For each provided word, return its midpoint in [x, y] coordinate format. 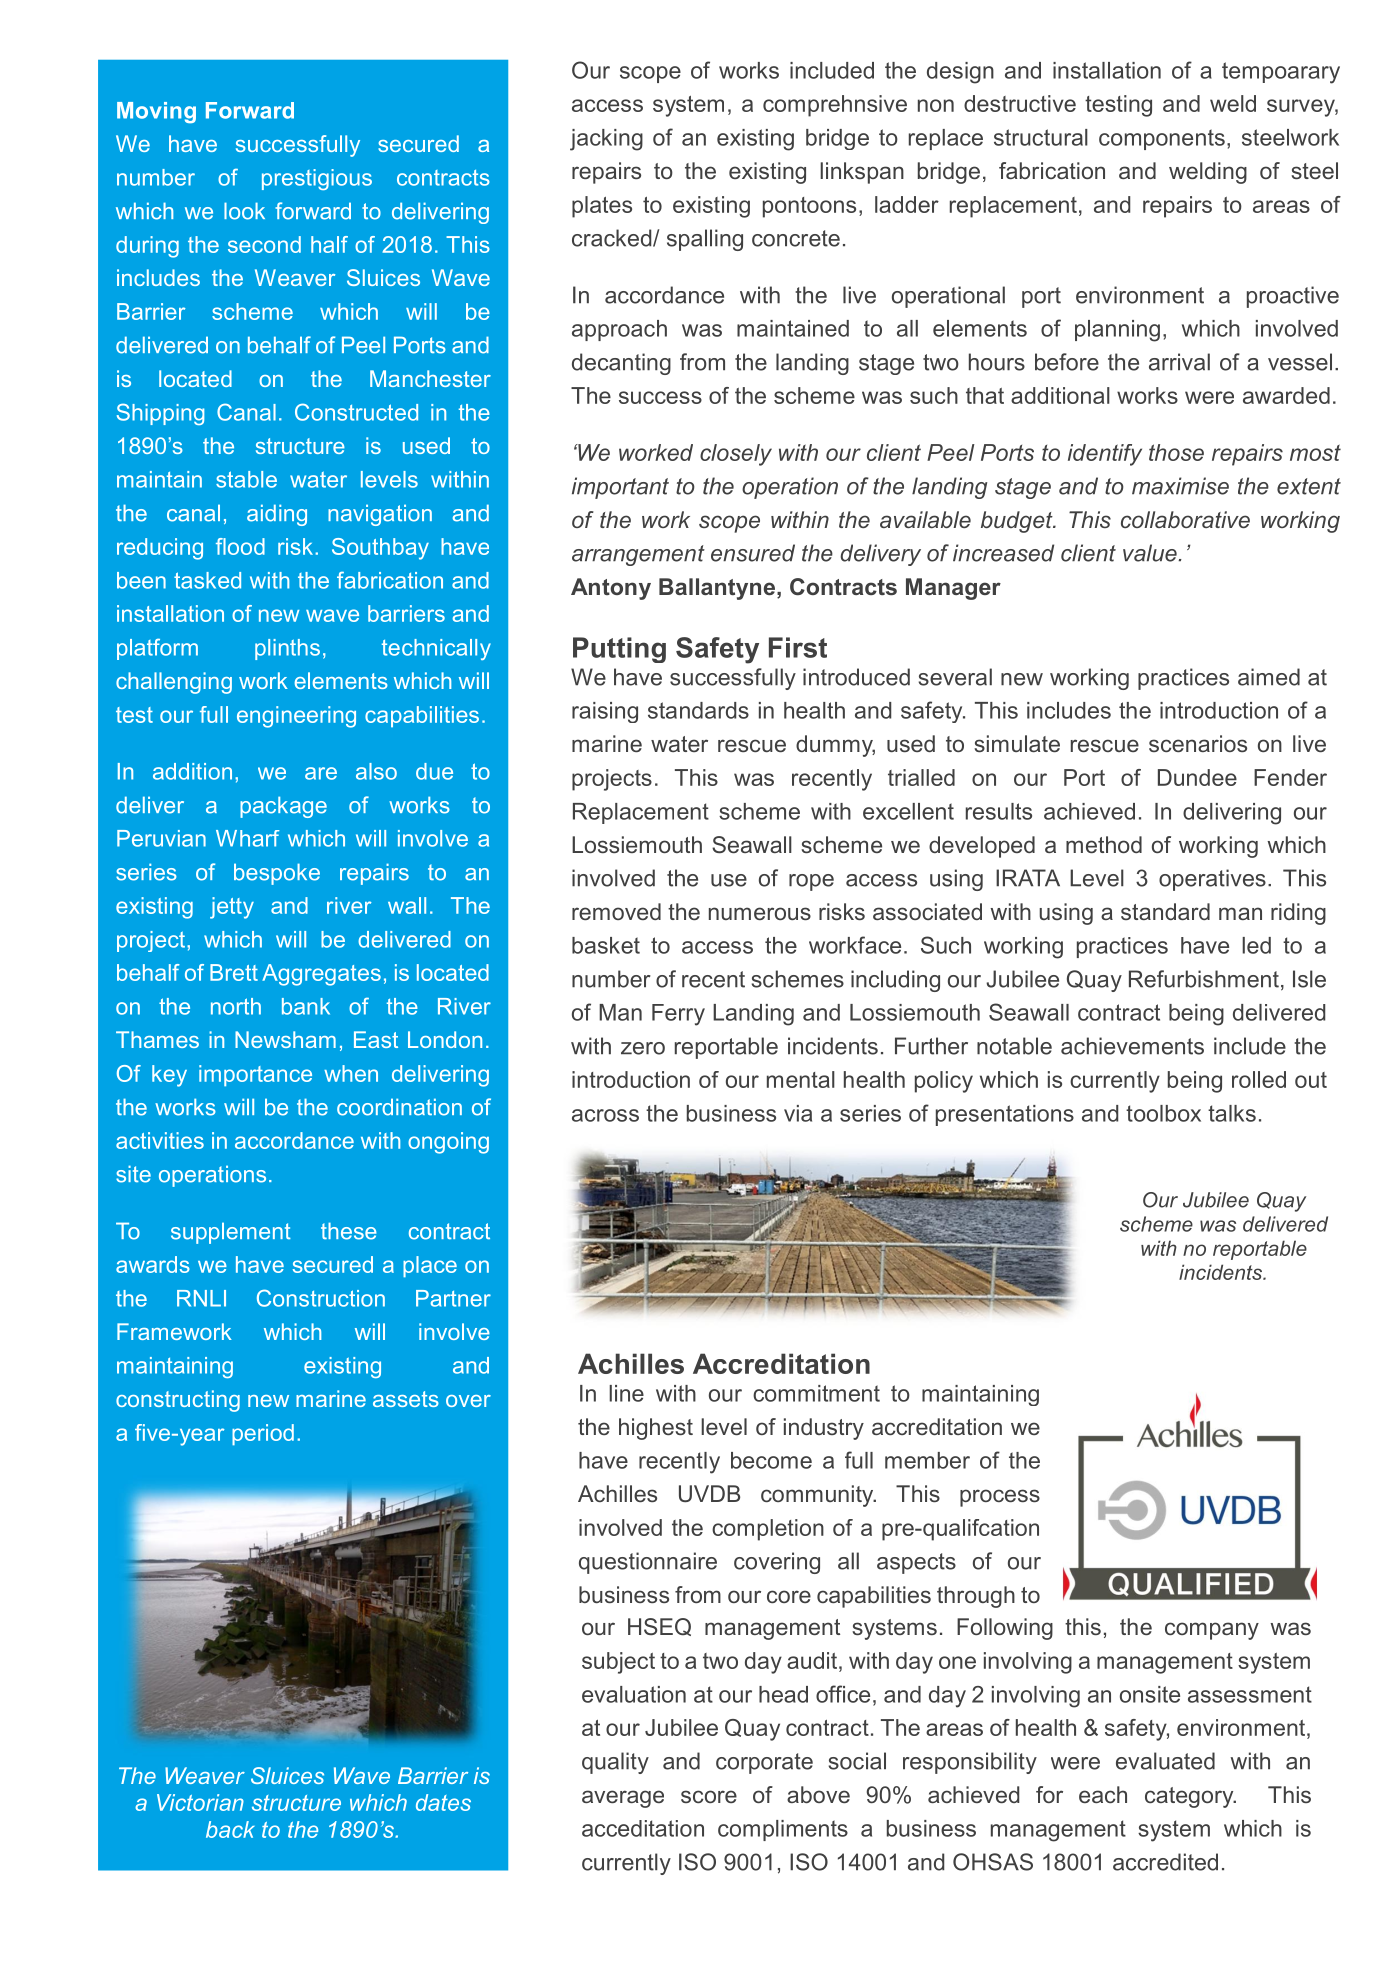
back [230, 1829]
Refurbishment [1204, 979]
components [1162, 139]
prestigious [317, 179]
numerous [760, 913]
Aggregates [321, 975]
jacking [606, 140]
